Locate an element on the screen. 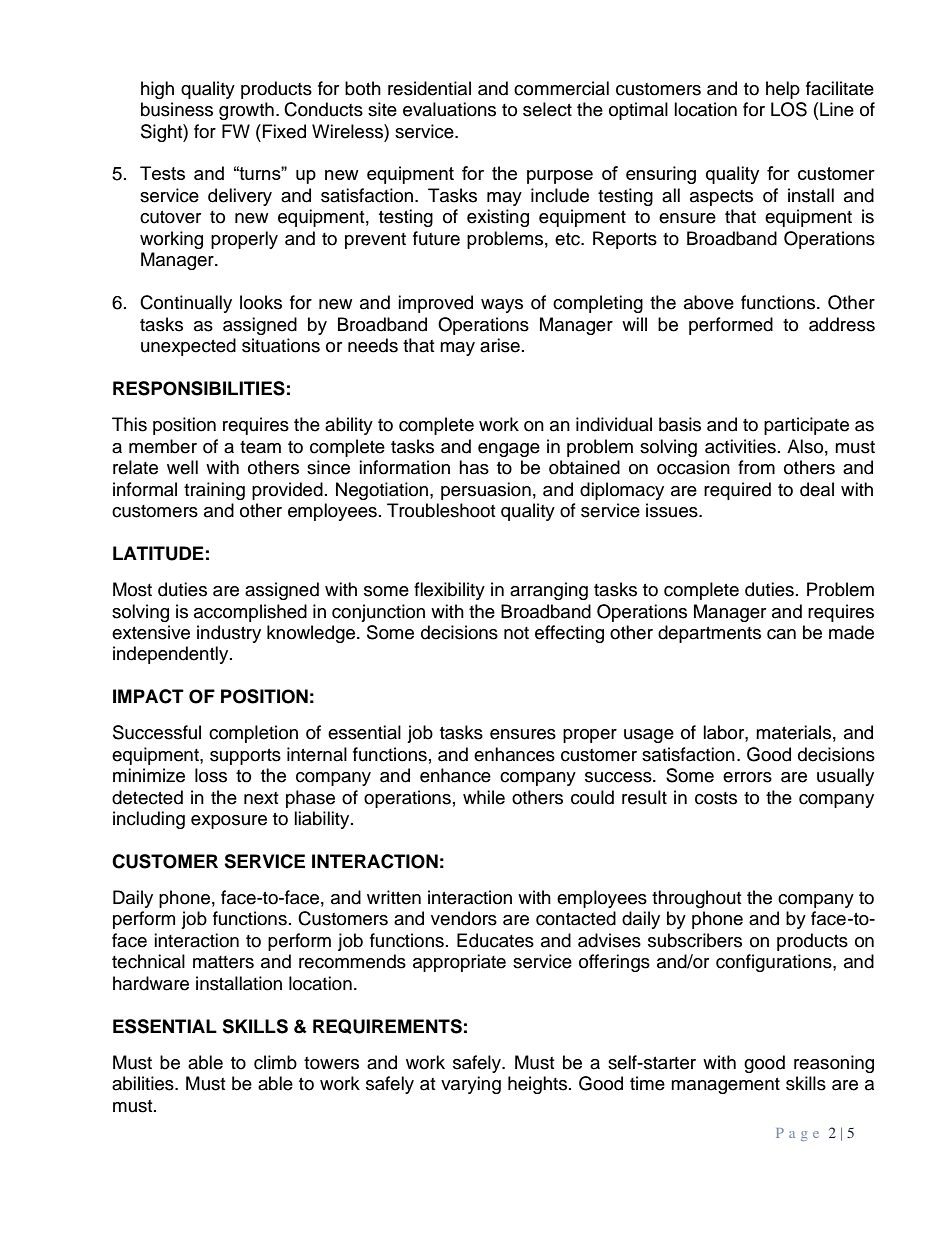  address is located at coordinates (842, 324).
